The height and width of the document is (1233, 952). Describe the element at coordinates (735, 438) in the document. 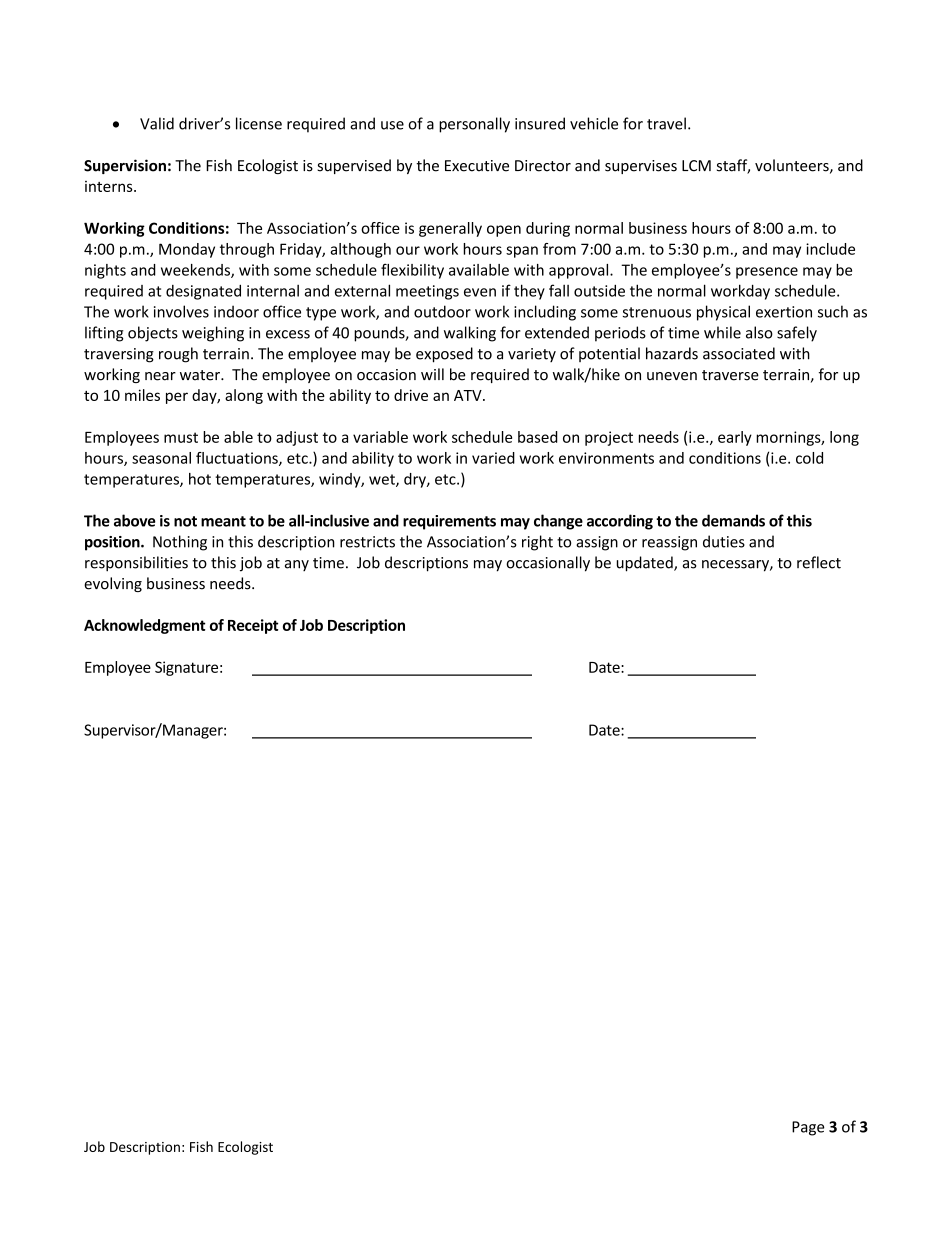

I see `early` at that location.
